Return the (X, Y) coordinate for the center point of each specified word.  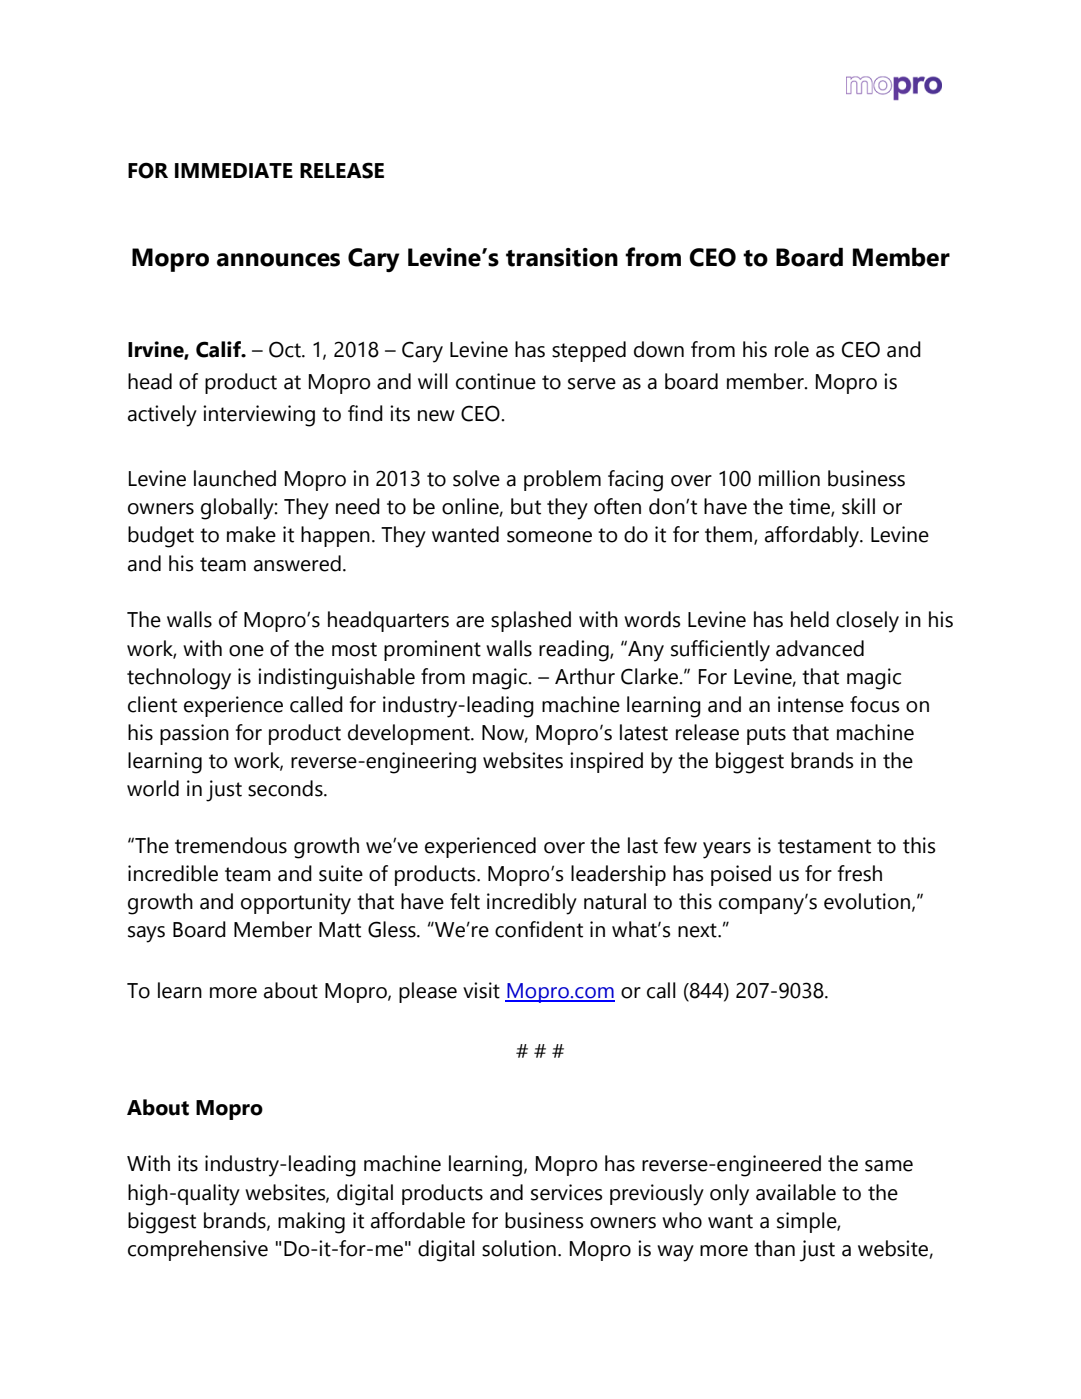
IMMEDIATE (234, 170)
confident (539, 929)
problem (562, 480)
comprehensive (198, 1250)
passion (194, 734)
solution (519, 1248)
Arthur (585, 676)
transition (562, 257)
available (796, 1192)
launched (235, 478)
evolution (867, 901)
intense (811, 704)
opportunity (296, 904)
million (789, 478)
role (792, 349)
